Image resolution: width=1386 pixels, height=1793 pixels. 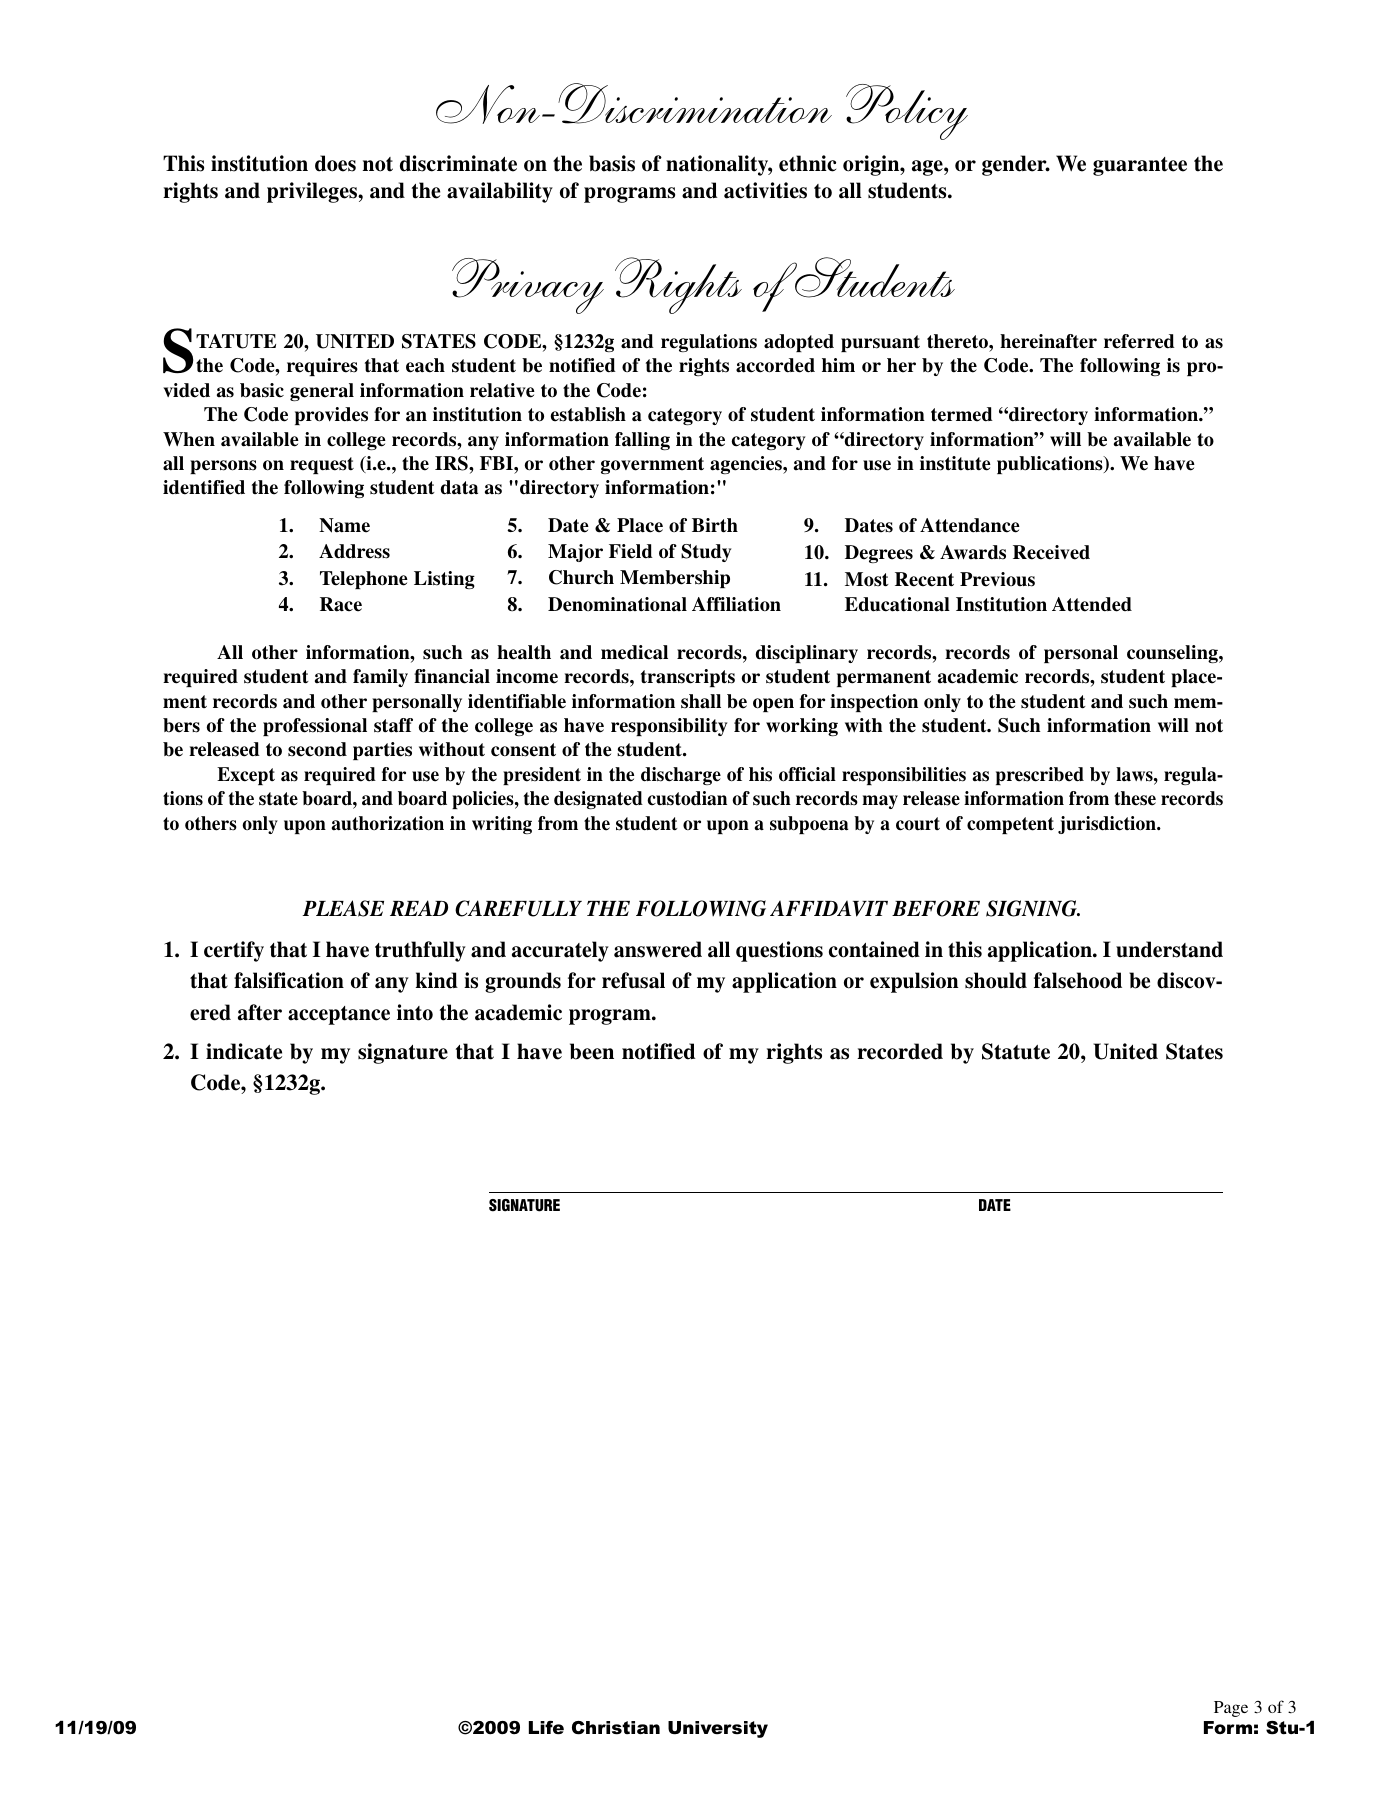 I want to click on indicate, so click(x=244, y=1051).
